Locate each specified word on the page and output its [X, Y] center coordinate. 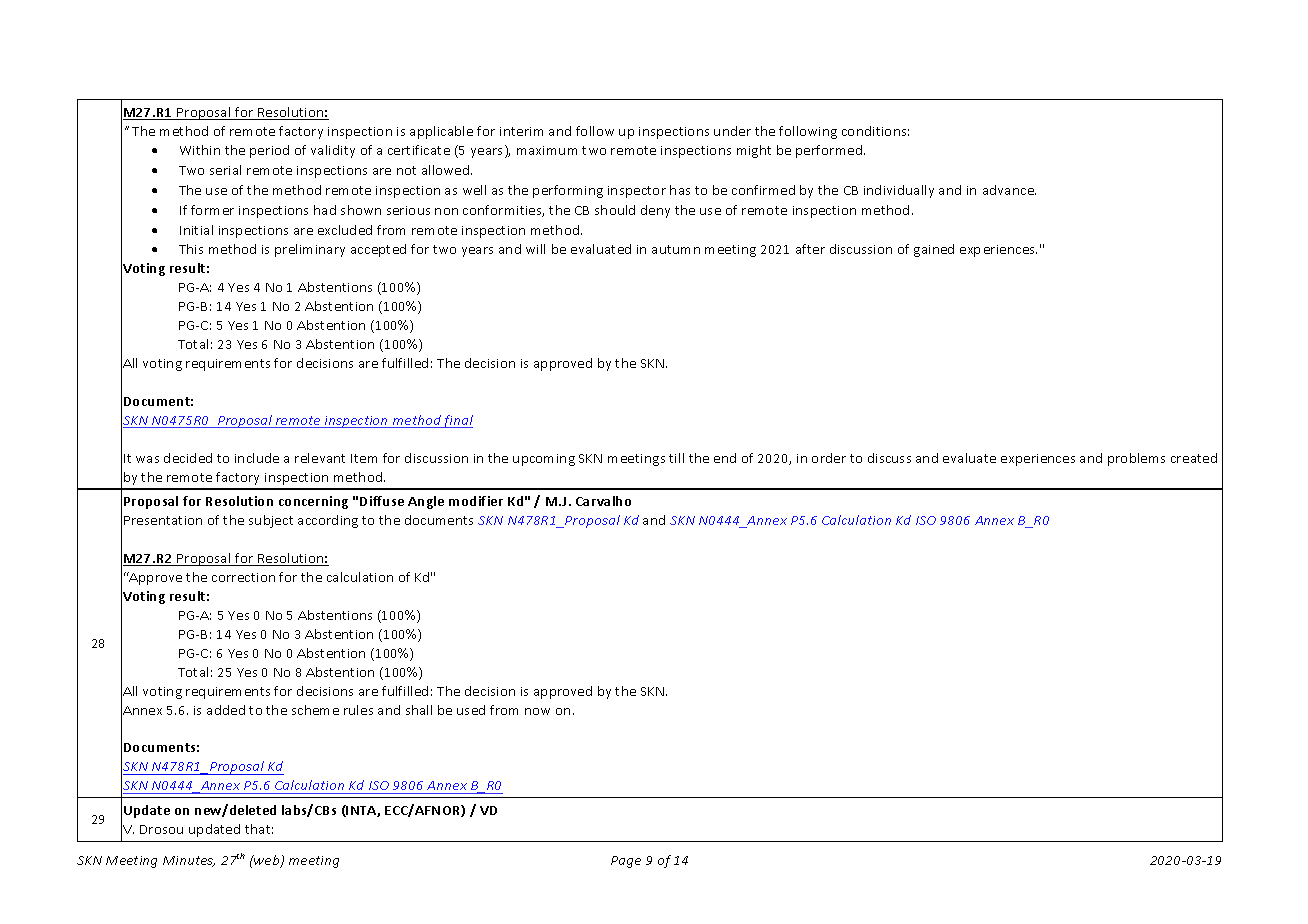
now [537, 711]
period [269, 151]
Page [626, 862]
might [754, 151]
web [267, 861]
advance [1009, 190]
